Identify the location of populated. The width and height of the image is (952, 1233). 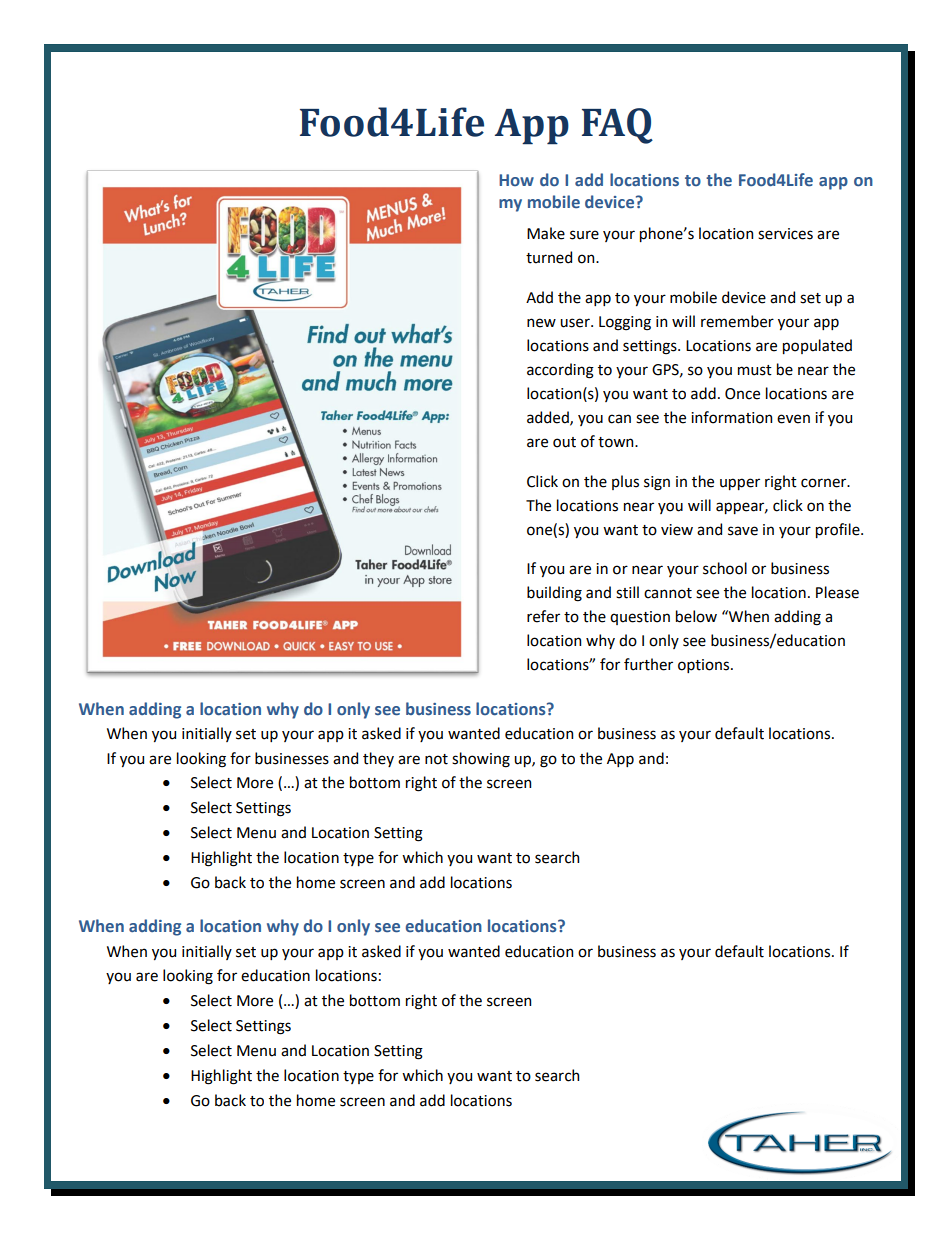
(817, 346).
